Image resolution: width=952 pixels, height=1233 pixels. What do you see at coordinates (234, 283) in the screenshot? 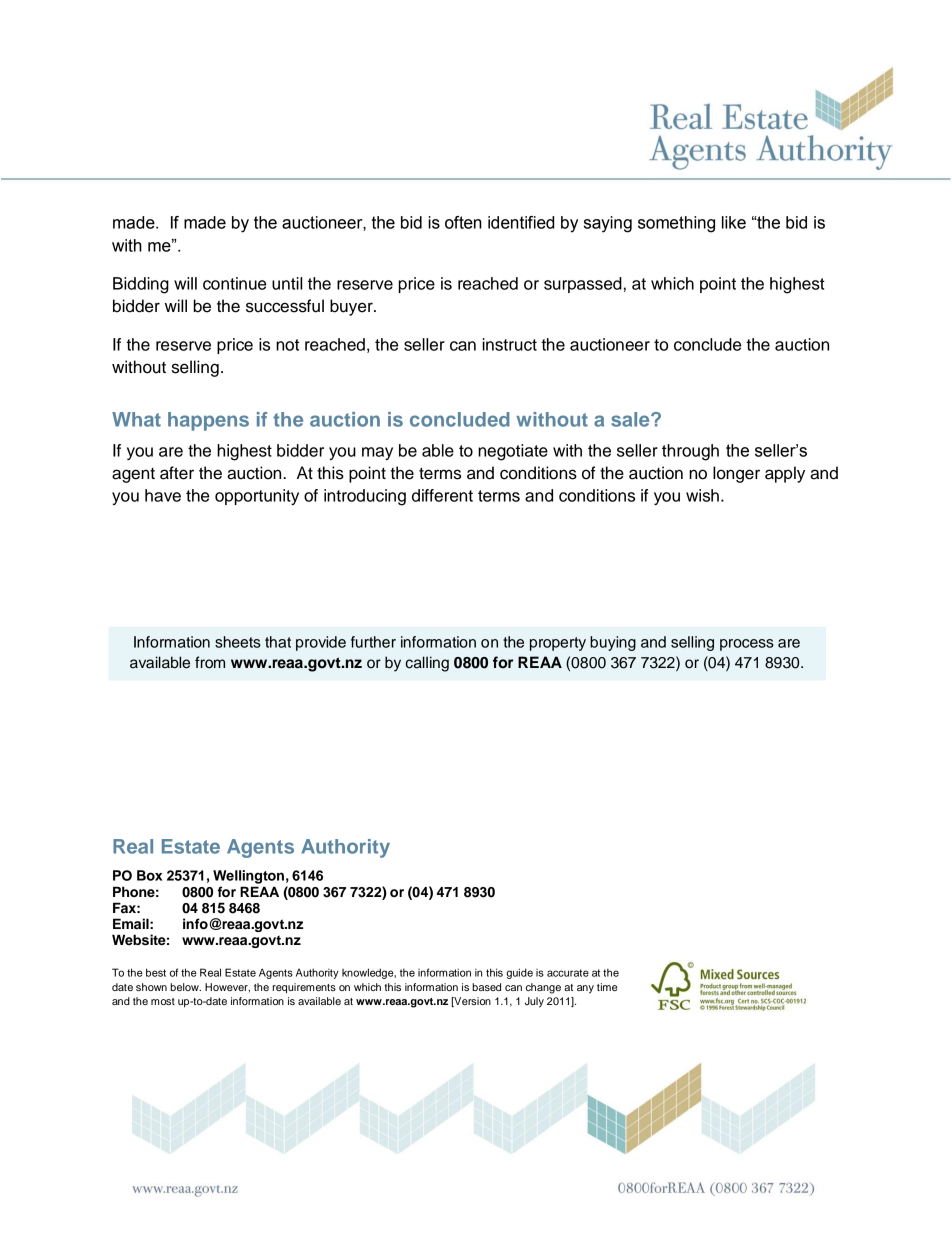
I see `continue` at bounding box center [234, 283].
